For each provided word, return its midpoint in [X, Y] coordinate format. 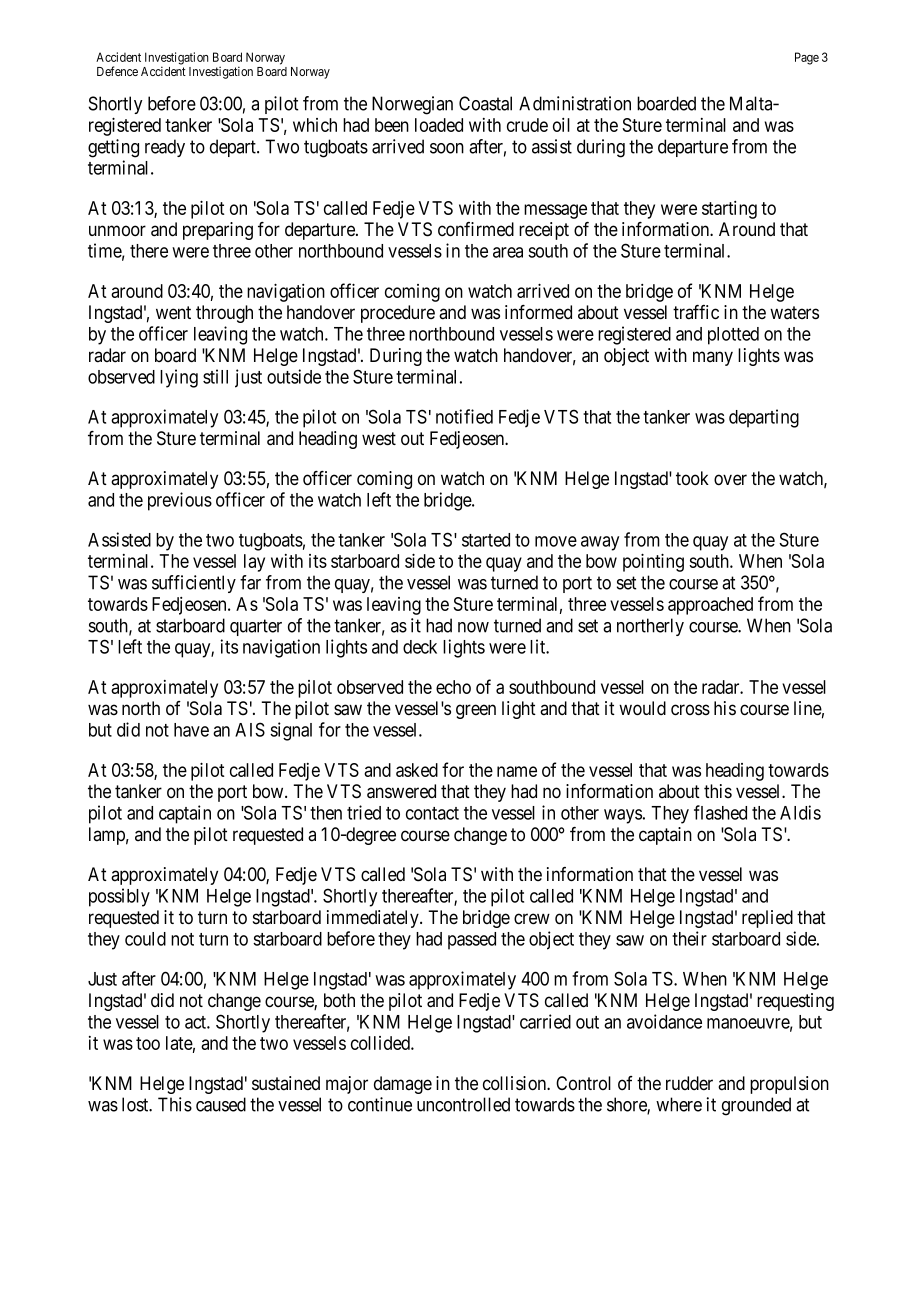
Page [807, 58]
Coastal [485, 103]
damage [403, 1085]
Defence [117, 71]
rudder [689, 1083]
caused [221, 1104]
